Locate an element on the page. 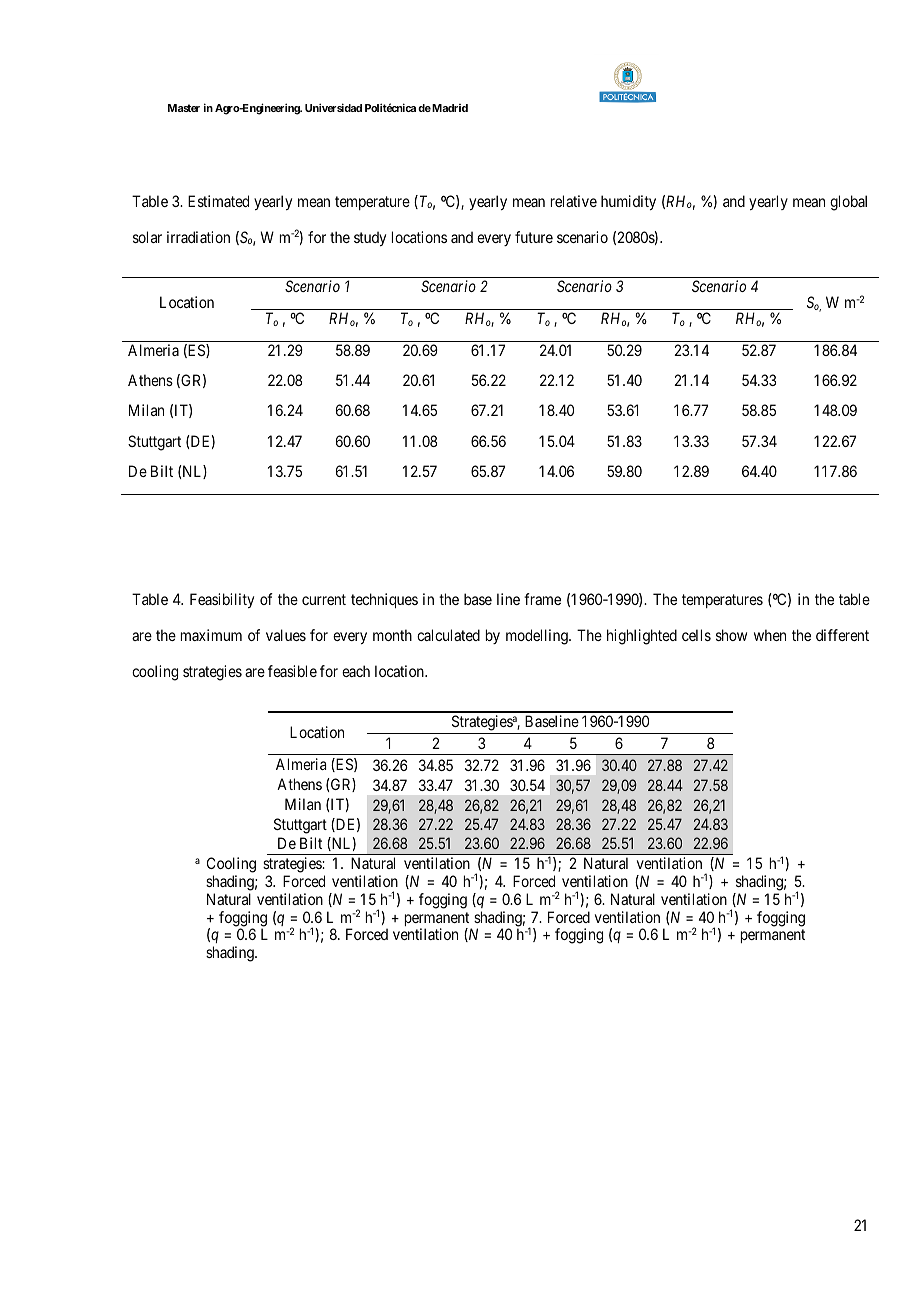  irradiation is located at coordinates (198, 237).
